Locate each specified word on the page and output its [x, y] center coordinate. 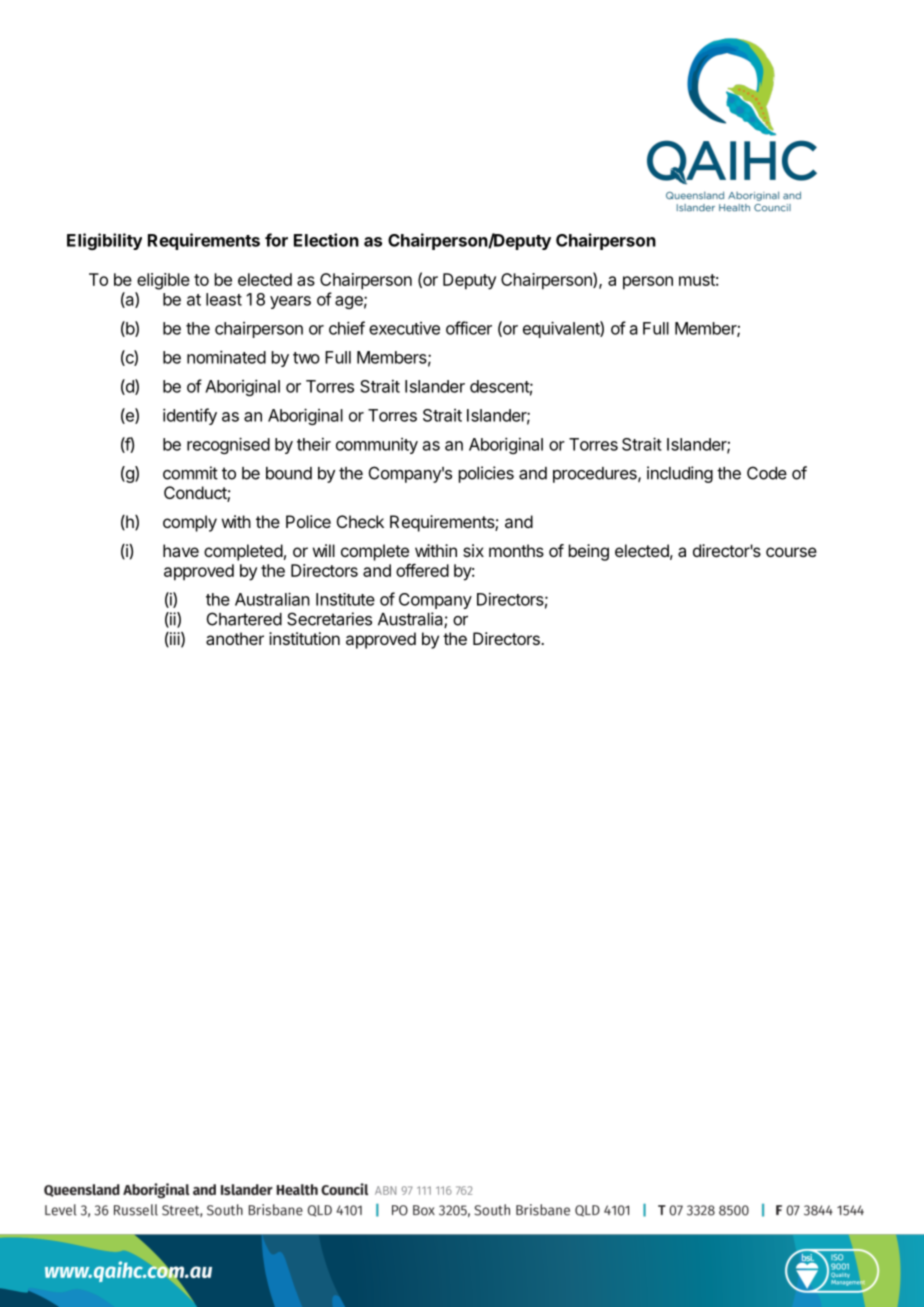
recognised [228, 445]
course [791, 552]
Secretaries [329, 619]
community [377, 446]
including [680, 474]
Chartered [244, 619]
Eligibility [104, 241]
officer [469, 328]
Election [326, 240]
